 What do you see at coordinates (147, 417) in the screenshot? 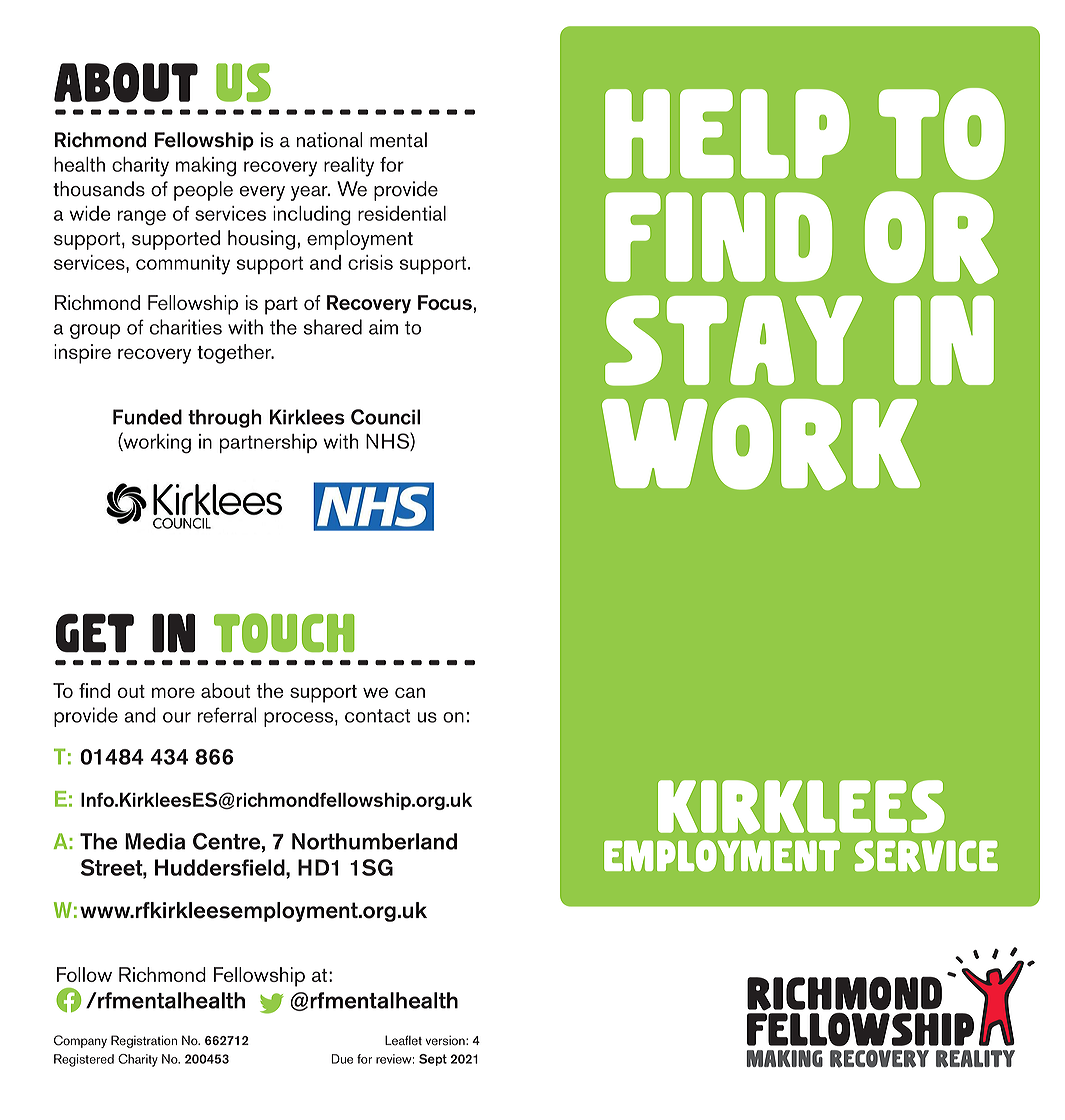
I see `Funded` at bounding box center [147, 417].
